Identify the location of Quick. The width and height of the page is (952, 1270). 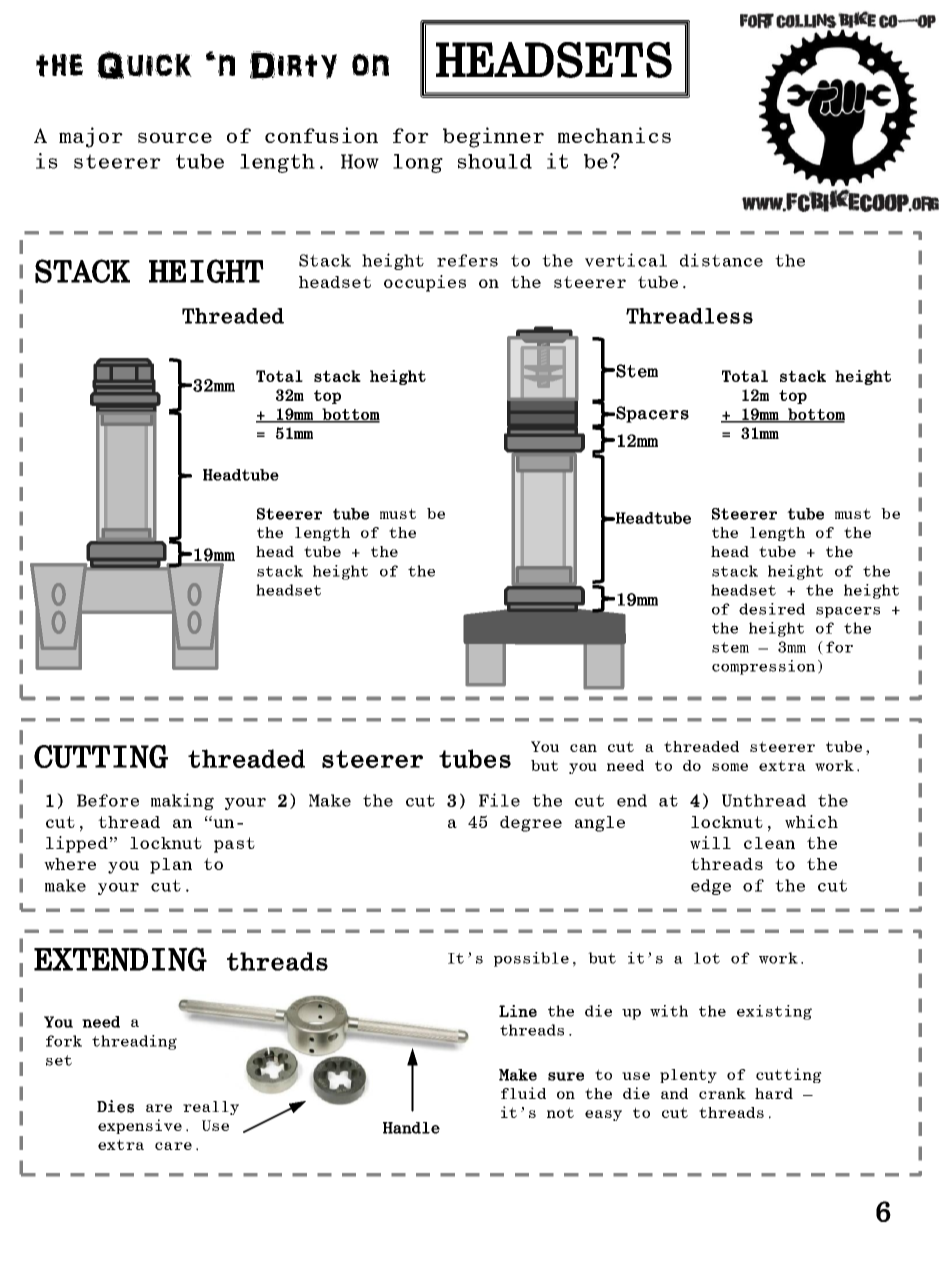
(144, 65).
